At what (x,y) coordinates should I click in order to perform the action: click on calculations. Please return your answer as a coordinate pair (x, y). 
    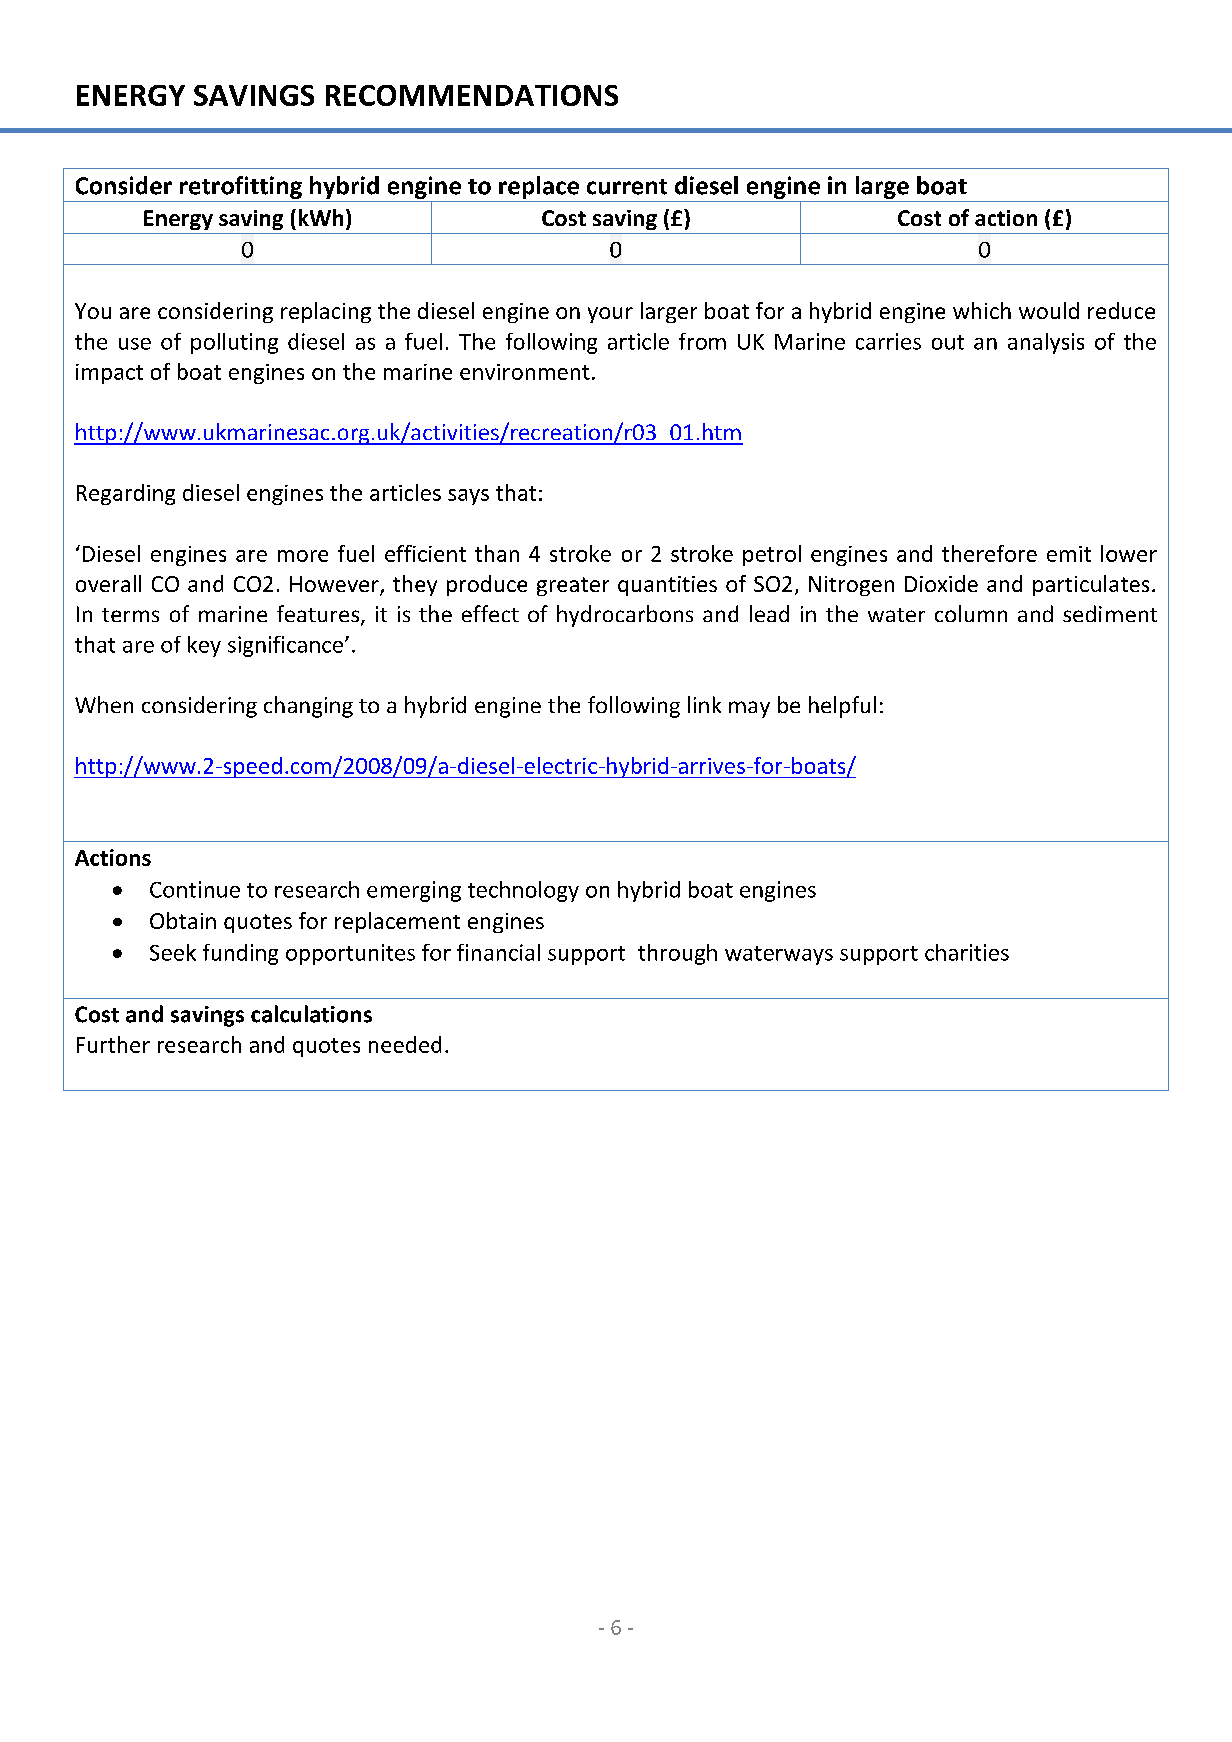
    Looking at the image, I should click on (311, 1014).
